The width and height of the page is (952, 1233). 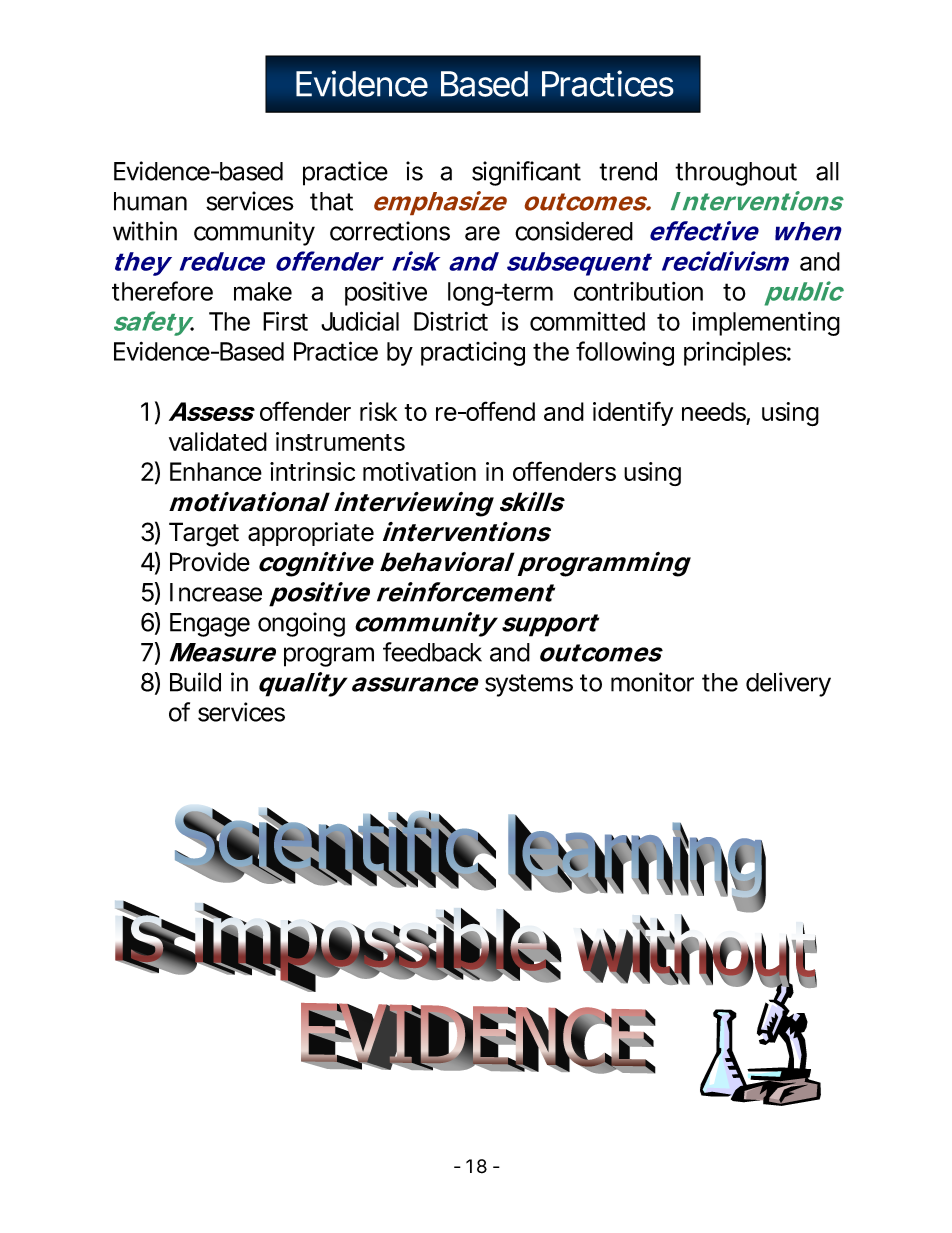 I want to click on needs, so click(x=714, y=413).
